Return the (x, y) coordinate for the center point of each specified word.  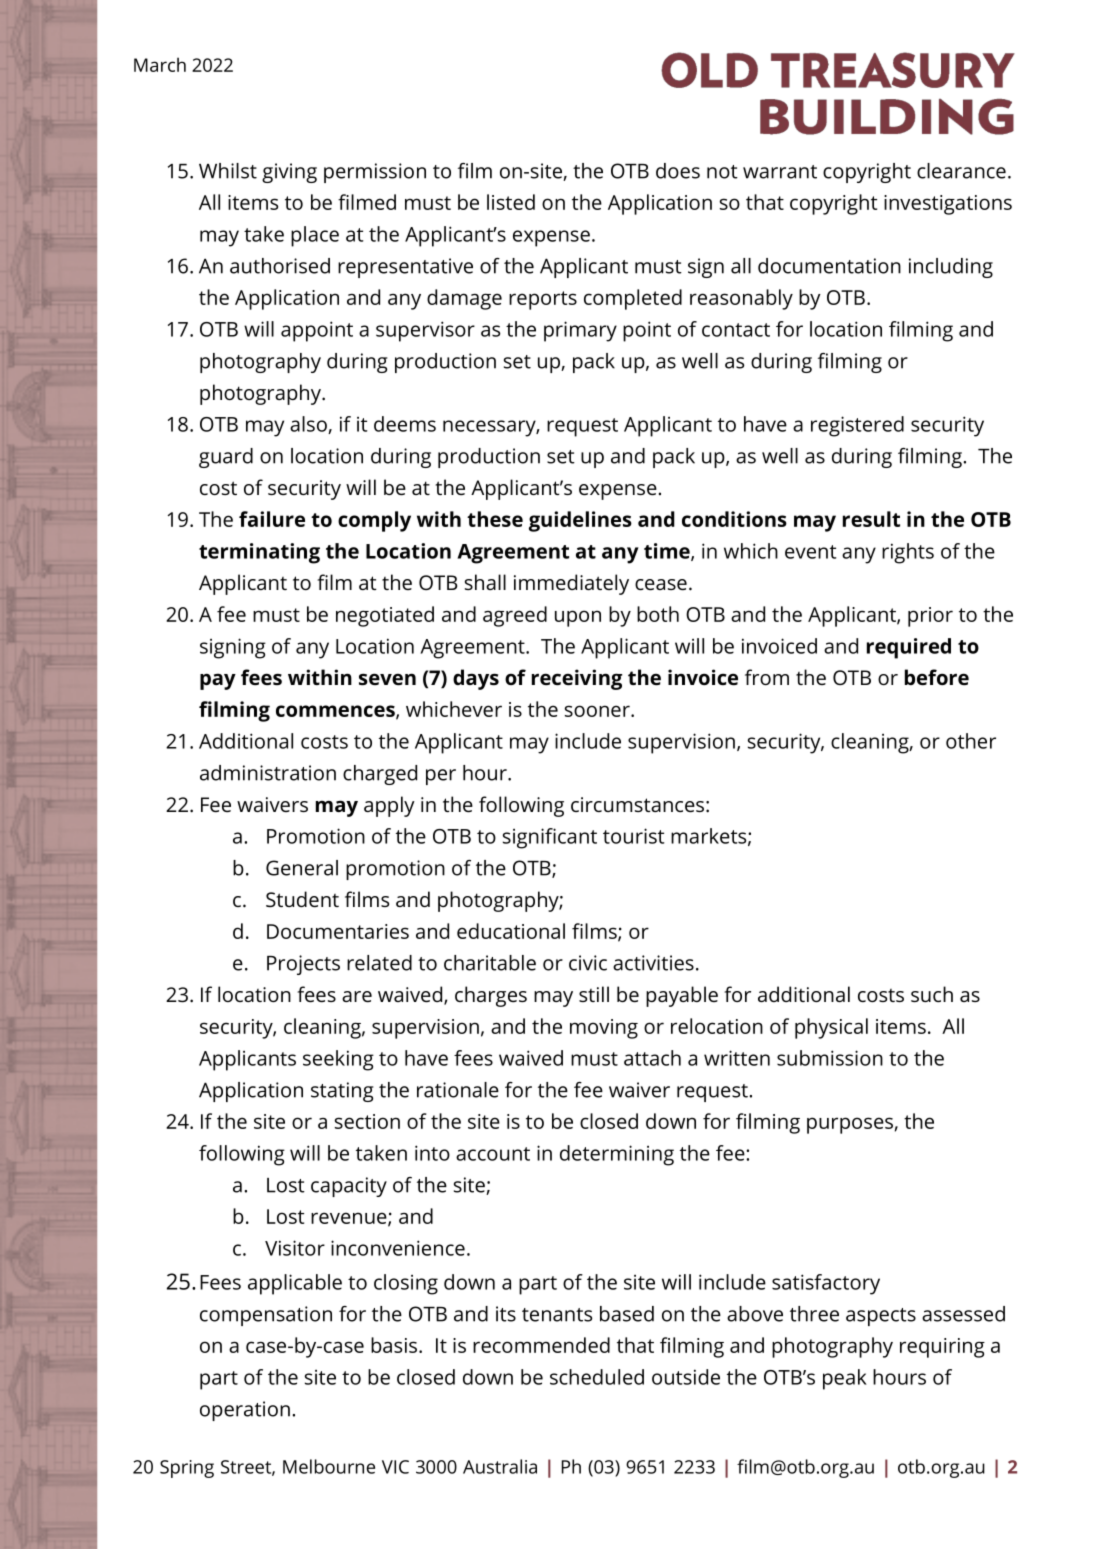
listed (511, 202)
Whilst (228, 171)
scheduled (597, 1377)
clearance (961, 171)
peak (845, 1379)
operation (245, 1411)
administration (268, 773)
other (971, 741)
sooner (598, 711)
